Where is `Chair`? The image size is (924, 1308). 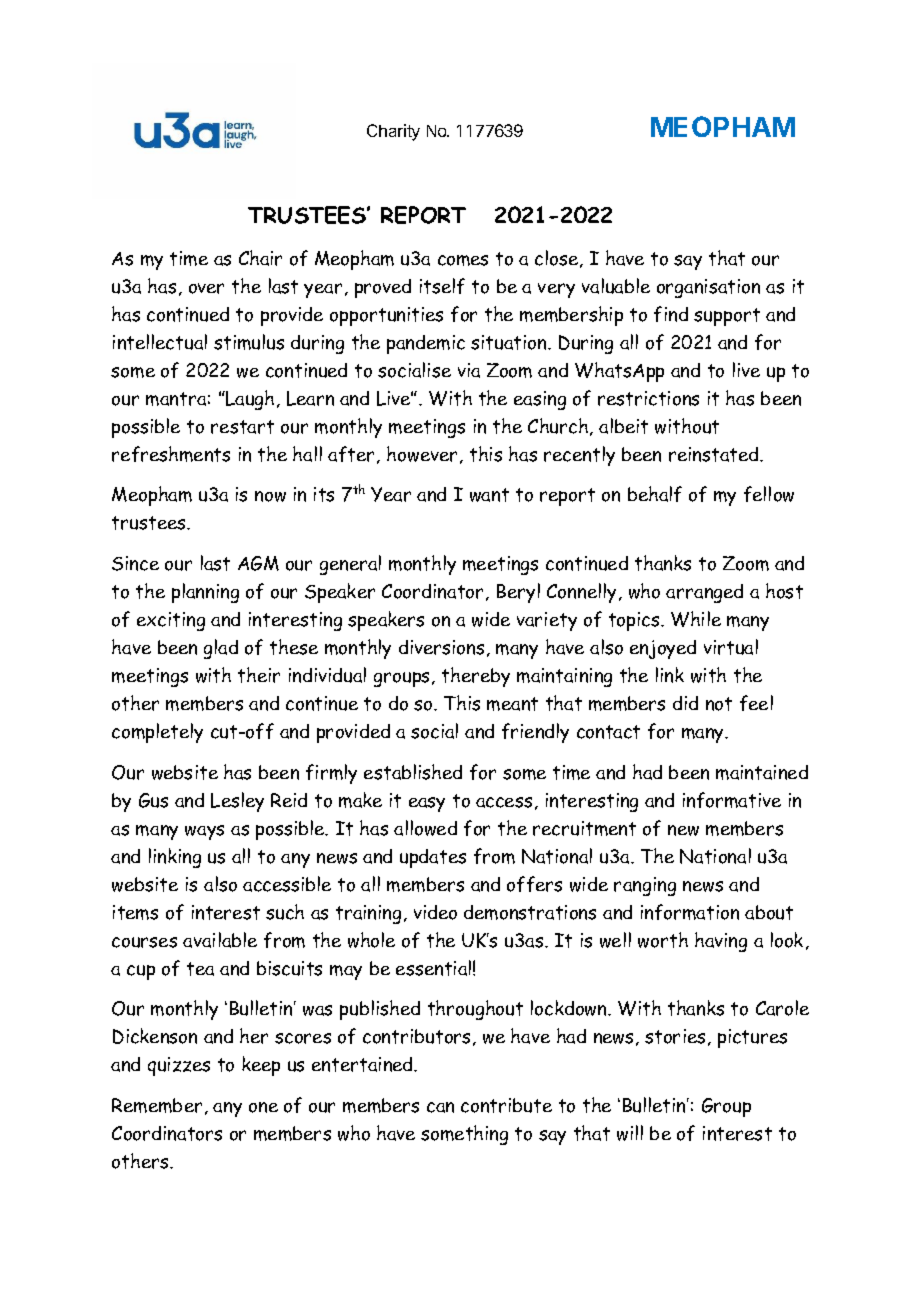 Chair is located at coordinates (260, 258).
